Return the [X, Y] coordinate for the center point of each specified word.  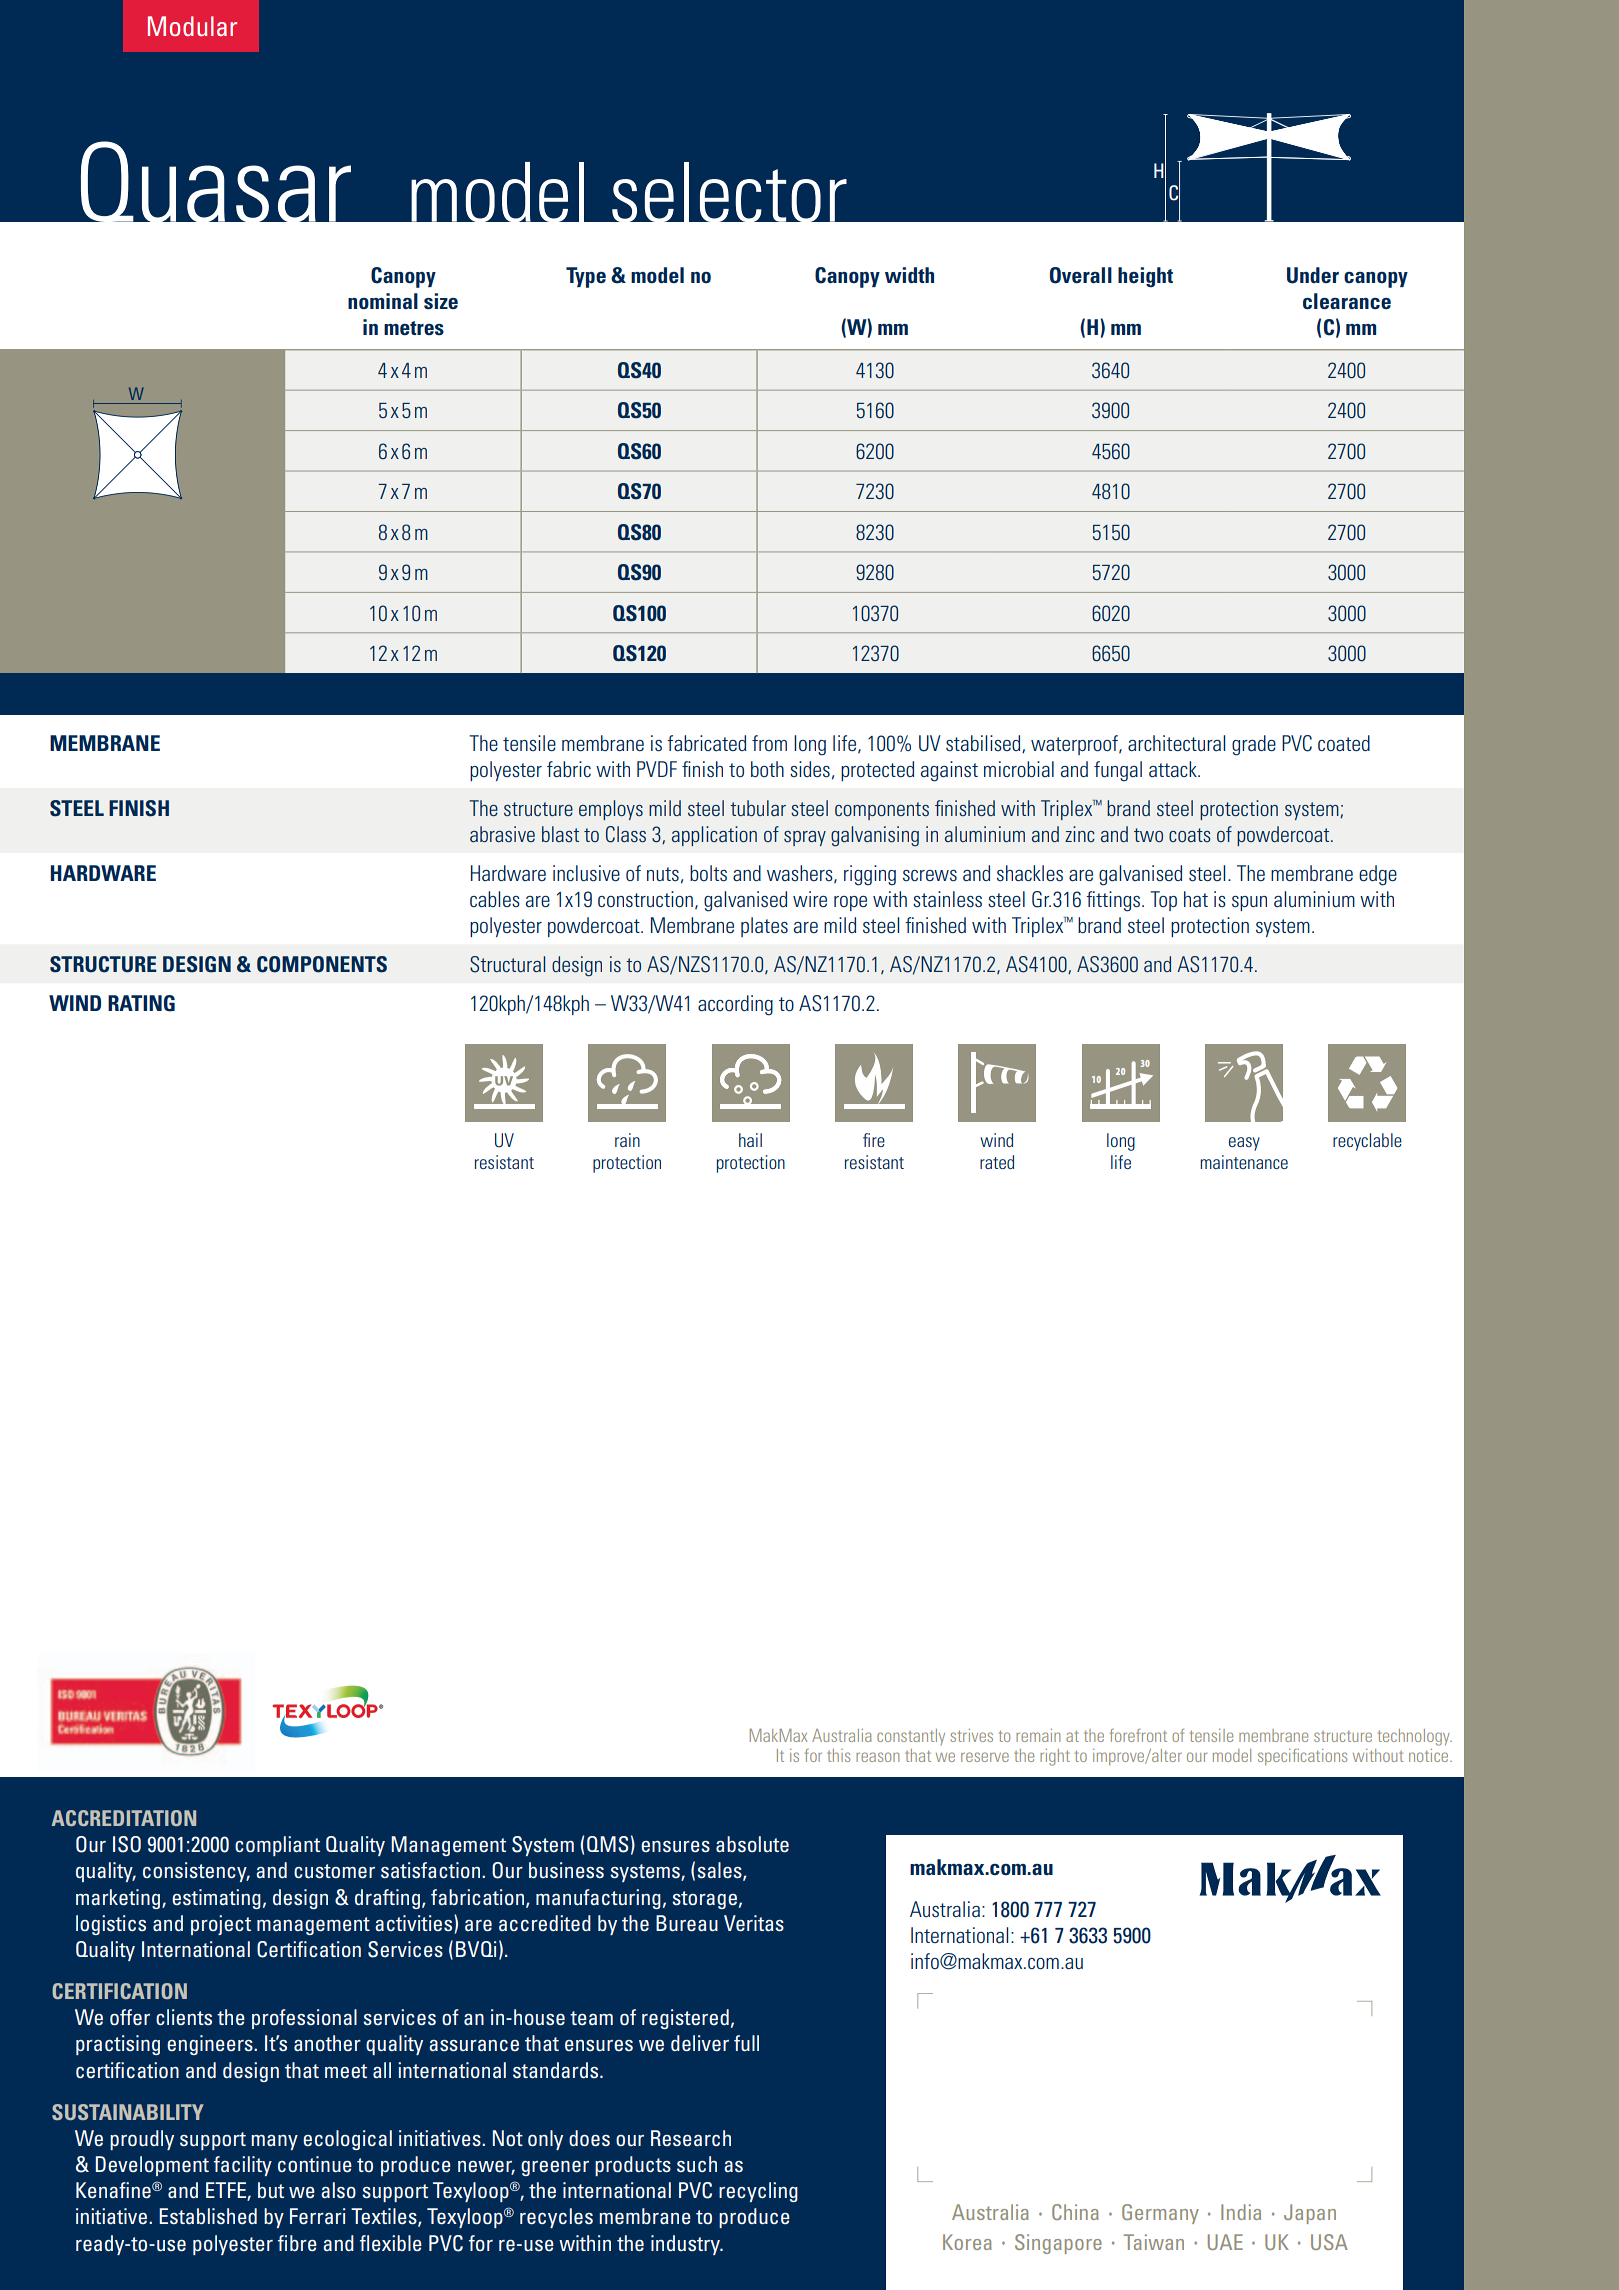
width [909, 275]
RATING [141, 1003]
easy [1244, 1144]
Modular [192, 26]
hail [750, 1140]
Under [1313, 275]
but [271, 2190]
